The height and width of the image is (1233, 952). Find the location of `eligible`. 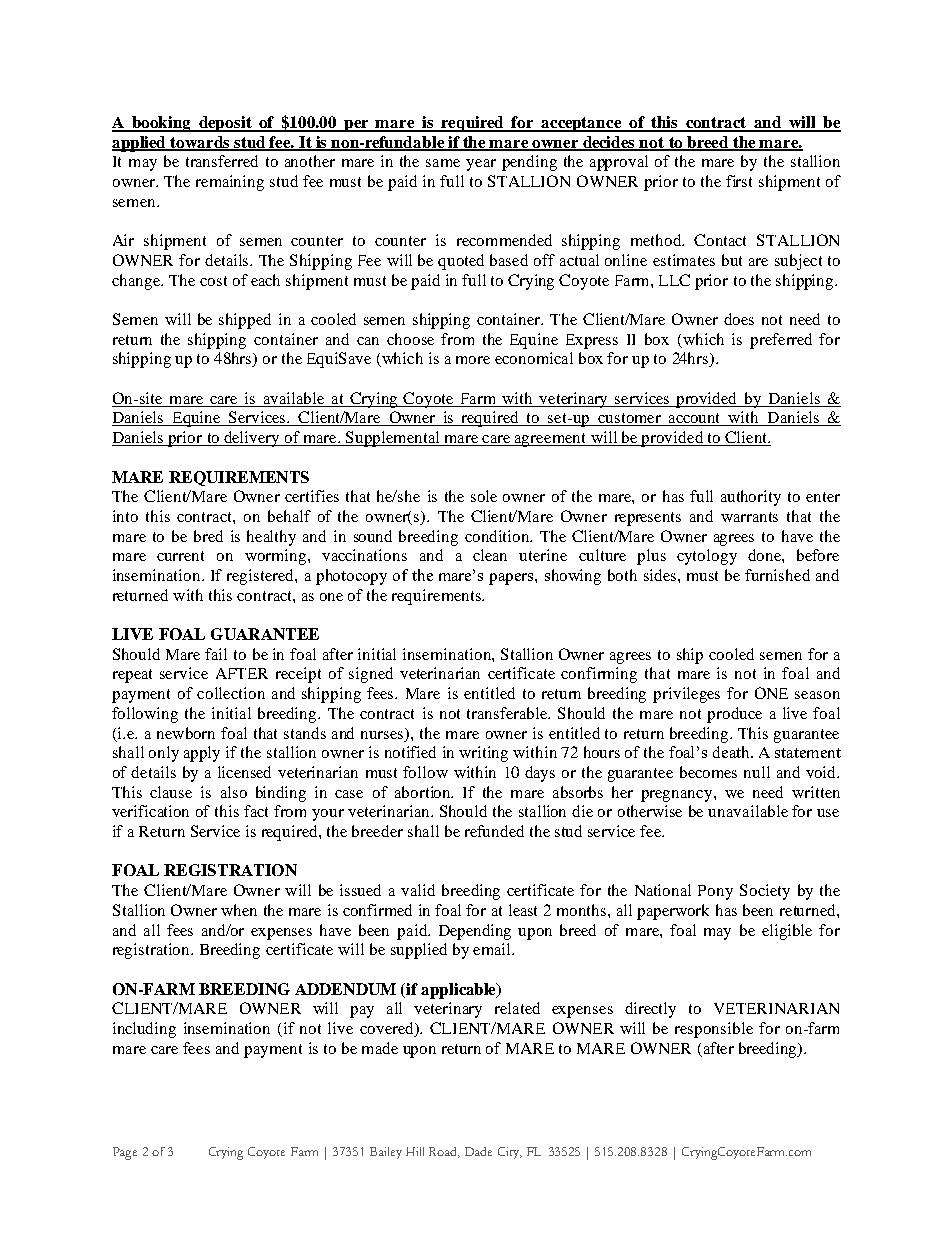

eligible is located at coordinates (787, 932).
